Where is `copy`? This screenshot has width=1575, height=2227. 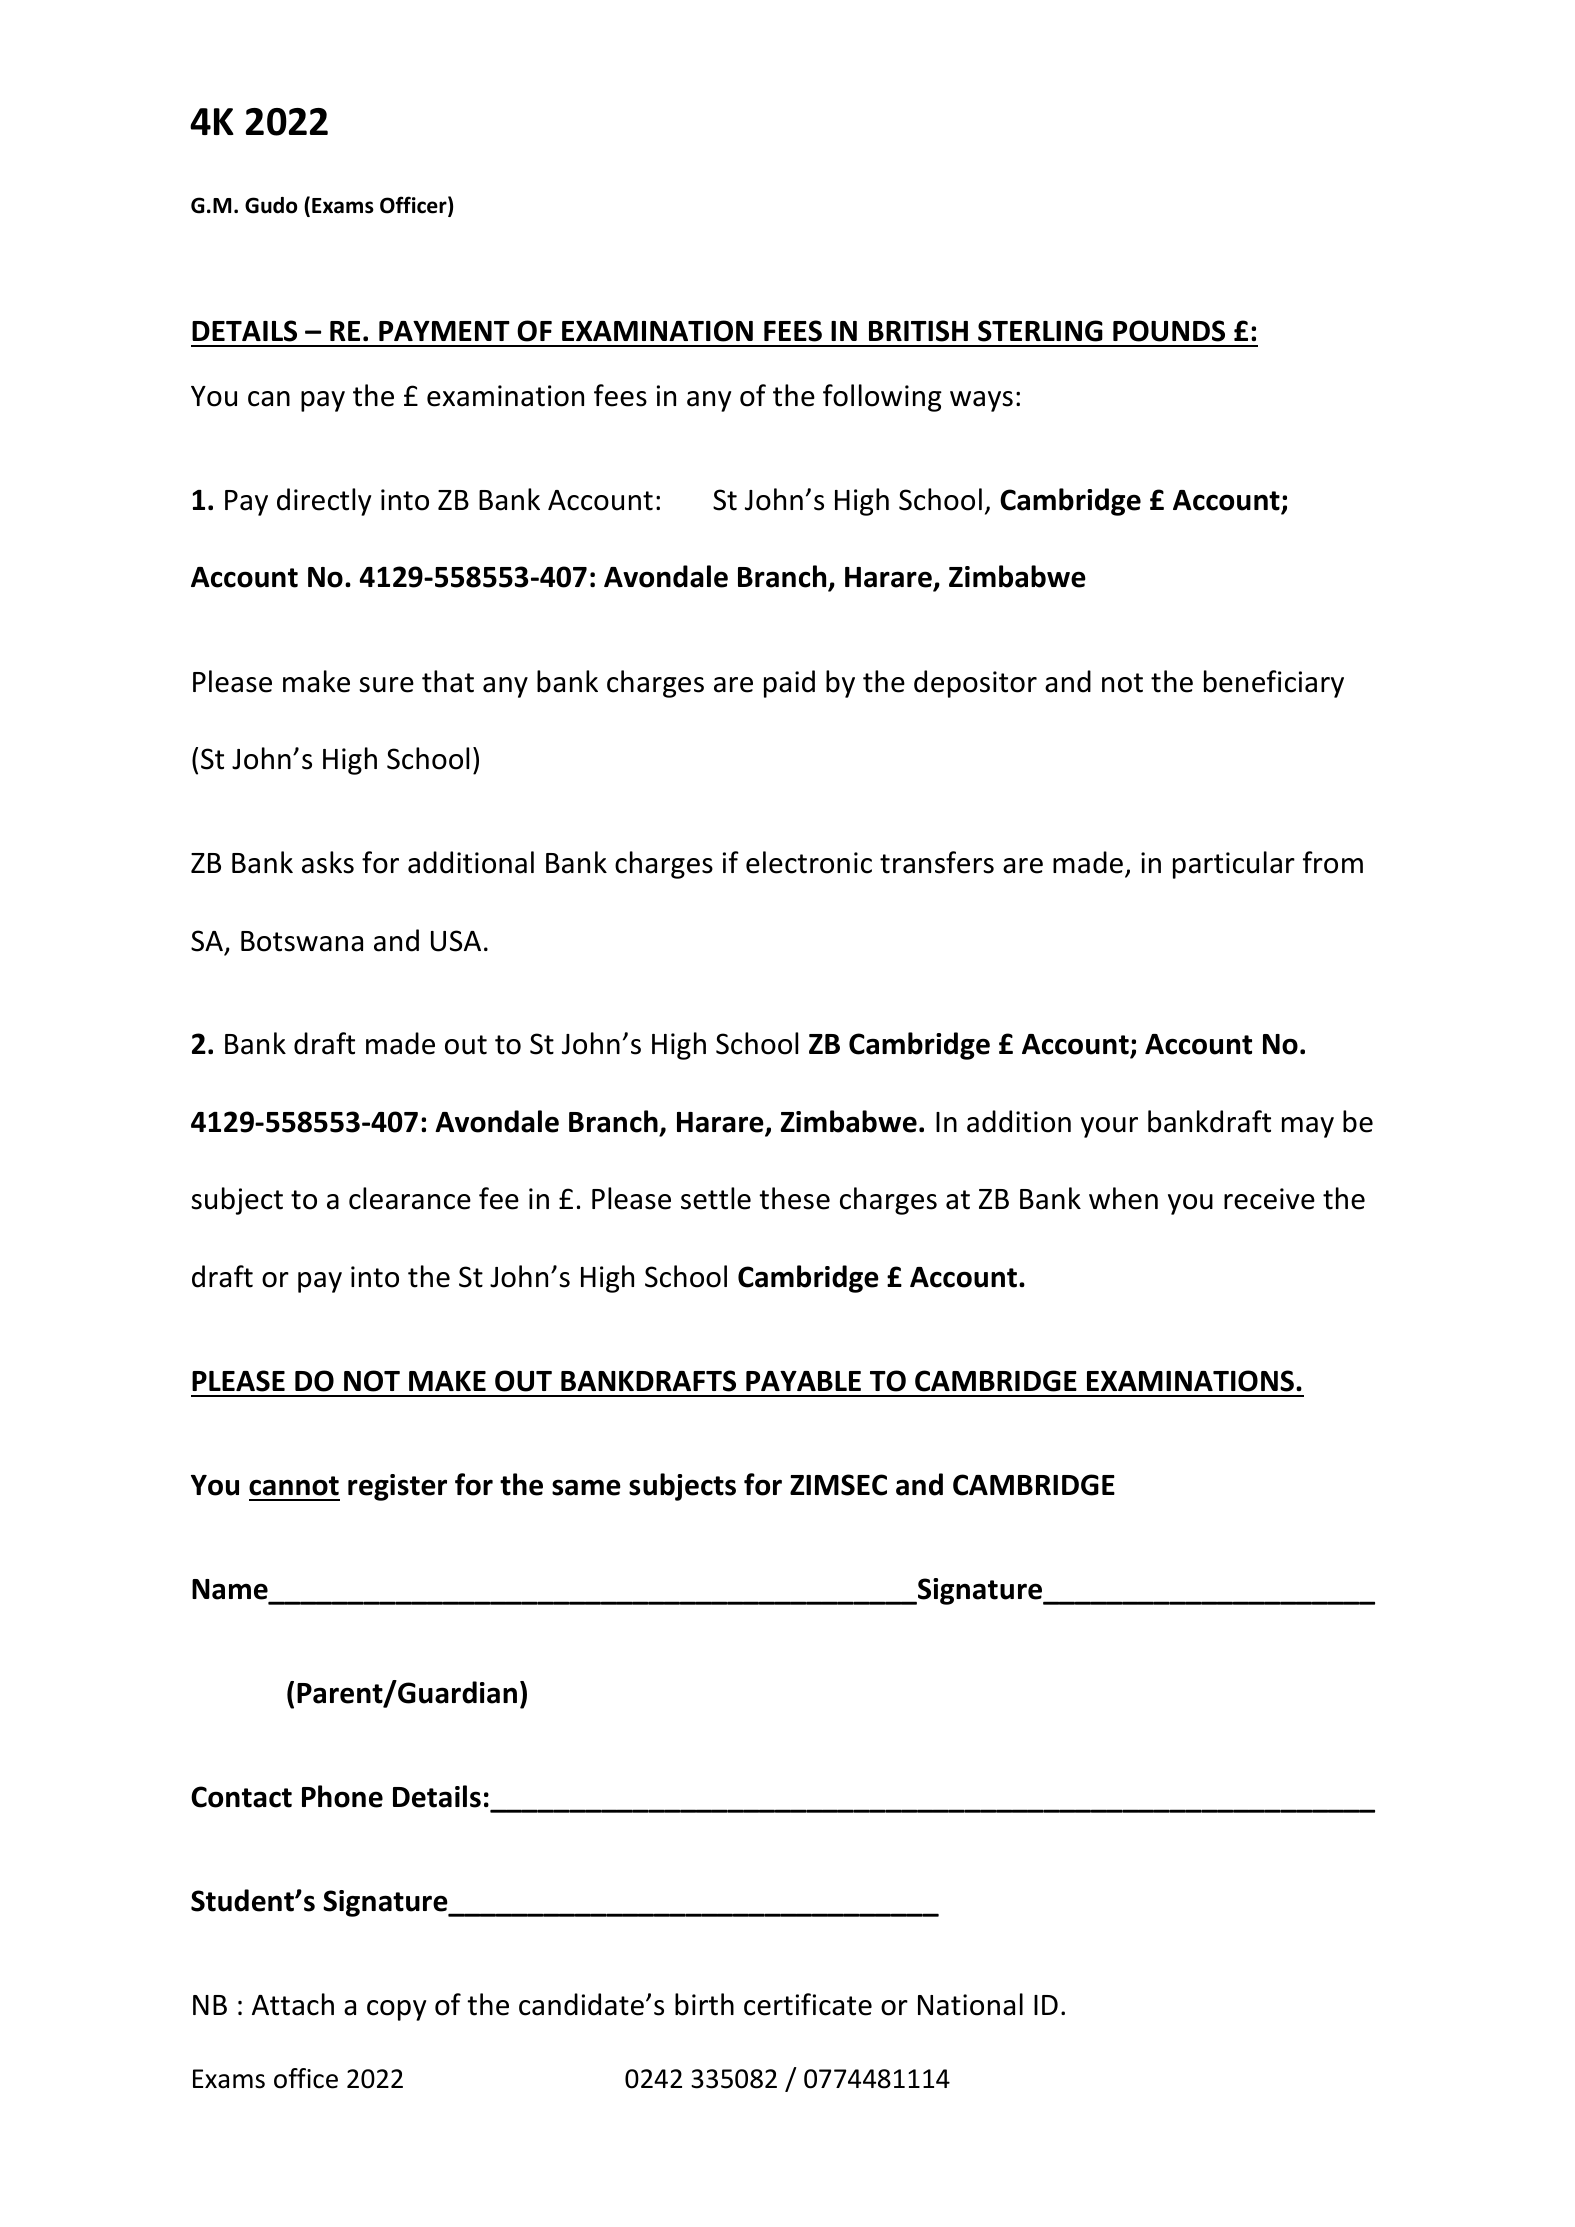 copy is located at coordinates (396, 2010).
